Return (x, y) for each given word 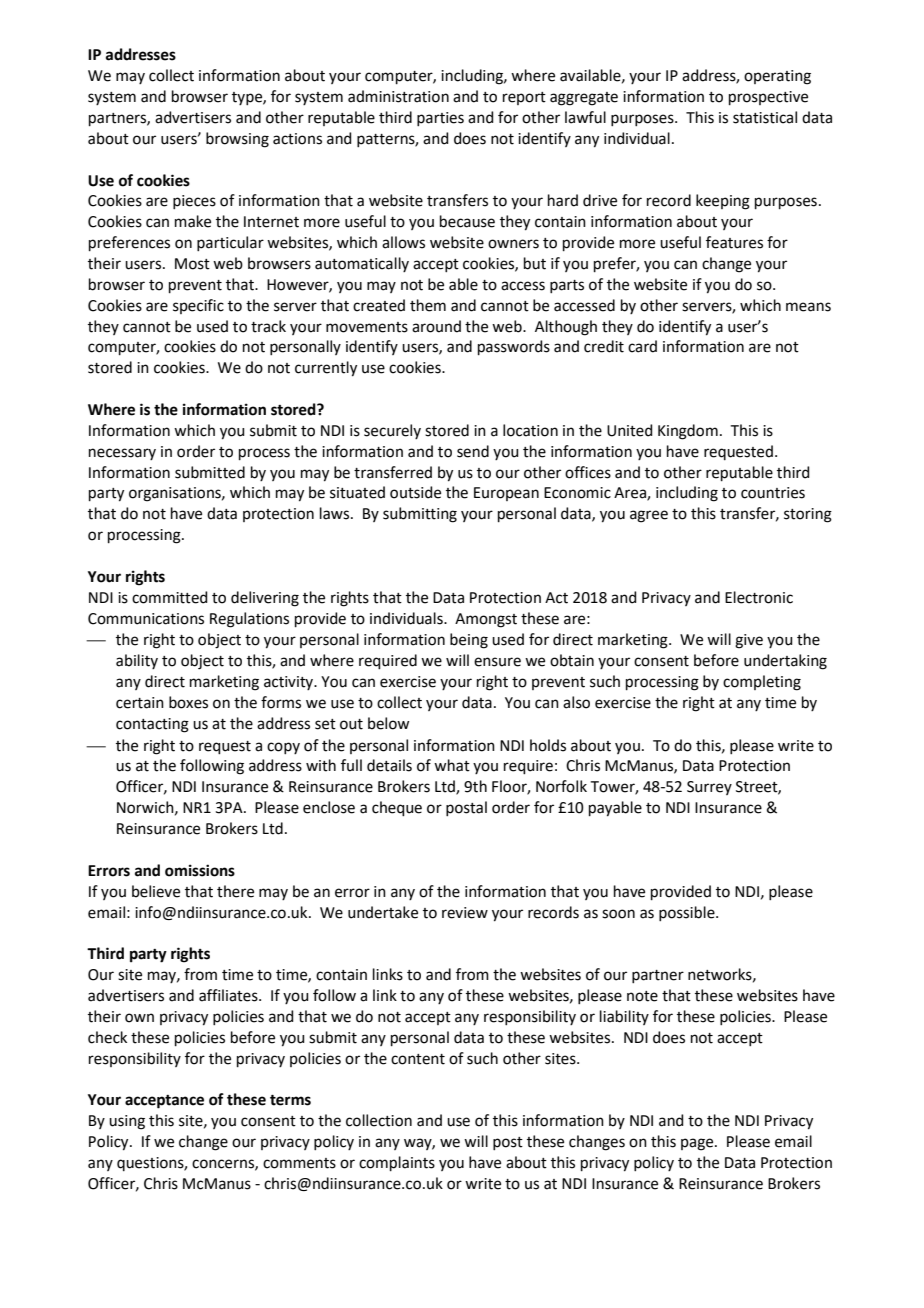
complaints (397, 1163)
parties (440, 119)
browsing (237, 140)
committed (170, 597)
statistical (765, 117)
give (749, 641)
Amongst (486, 620)
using (127, 1122)
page (698, 1144)
